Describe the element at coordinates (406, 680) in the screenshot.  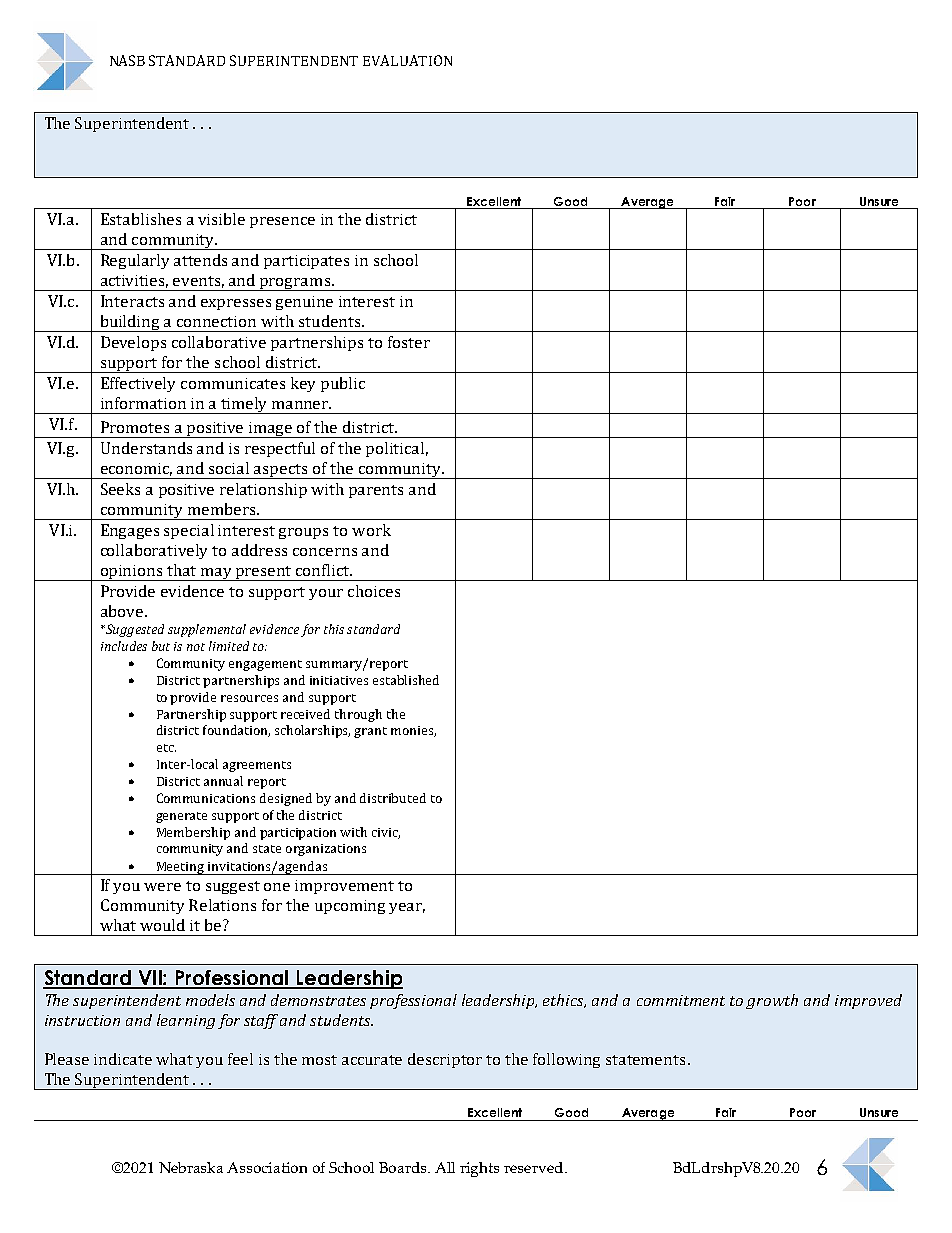
I see `established` at that location.
